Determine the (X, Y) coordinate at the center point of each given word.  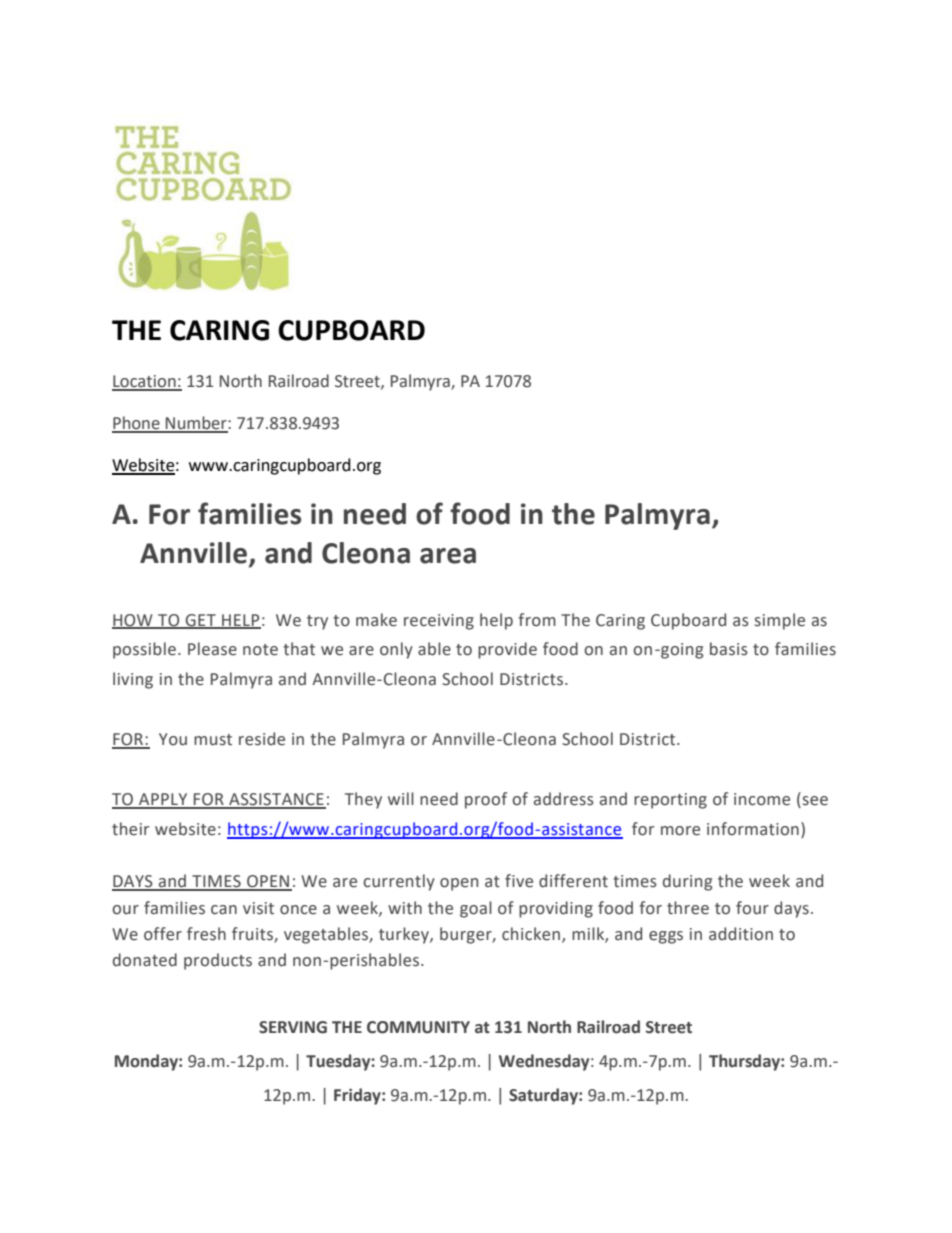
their (130, 829)
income (762, 799)
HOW (133, 621)
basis (729, 649)
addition (741, 934)
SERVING (293, 1027)
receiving (439, 622)
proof (486, 800)
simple (780, 621)
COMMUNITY (418, 1027)
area (448, 556)
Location (145, 382)
